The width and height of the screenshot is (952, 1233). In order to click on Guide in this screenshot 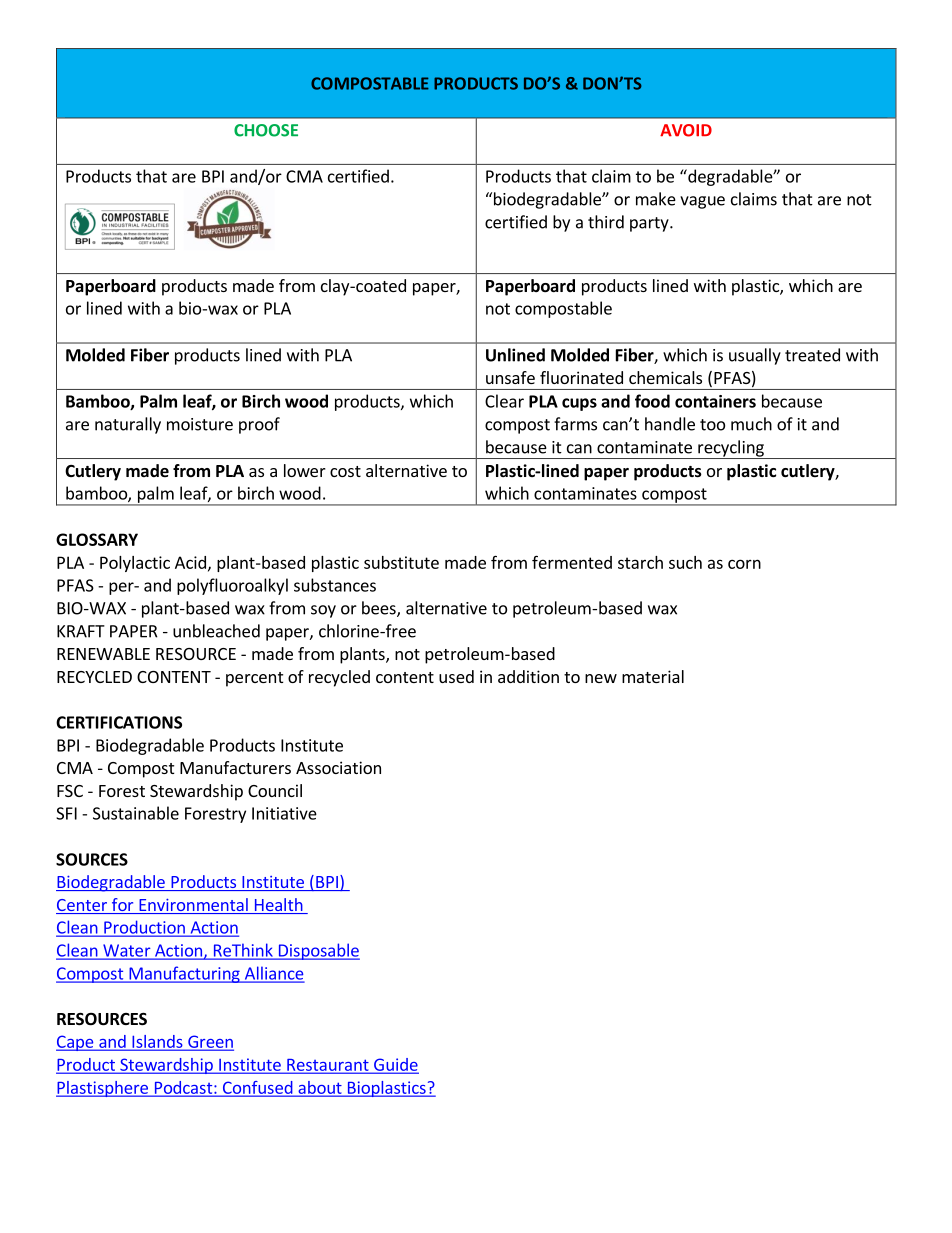, I will do `click(395, 1065)`.
